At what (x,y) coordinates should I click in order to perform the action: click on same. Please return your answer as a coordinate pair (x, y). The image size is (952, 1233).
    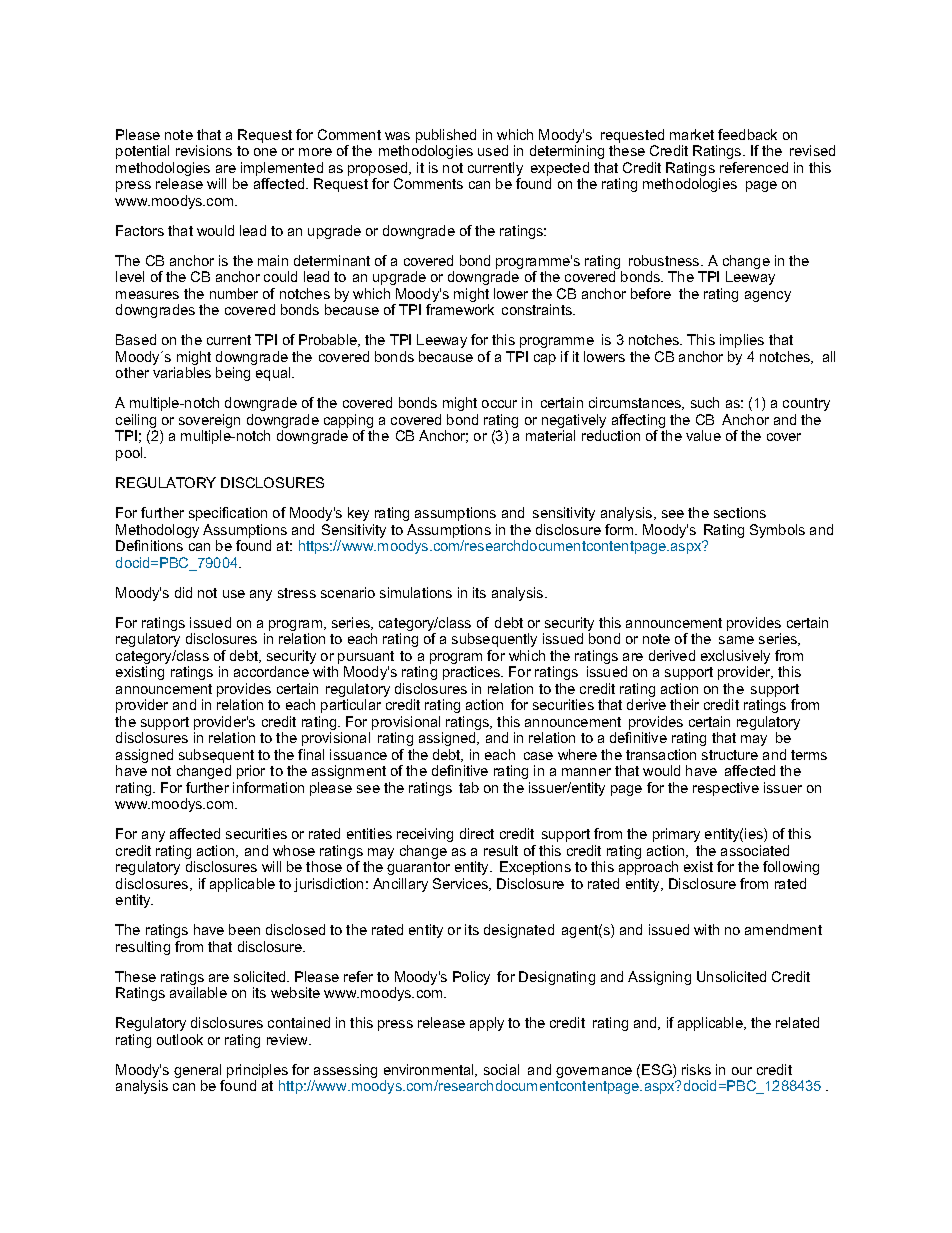
    Looking at the image, I should click on (736, 640).
